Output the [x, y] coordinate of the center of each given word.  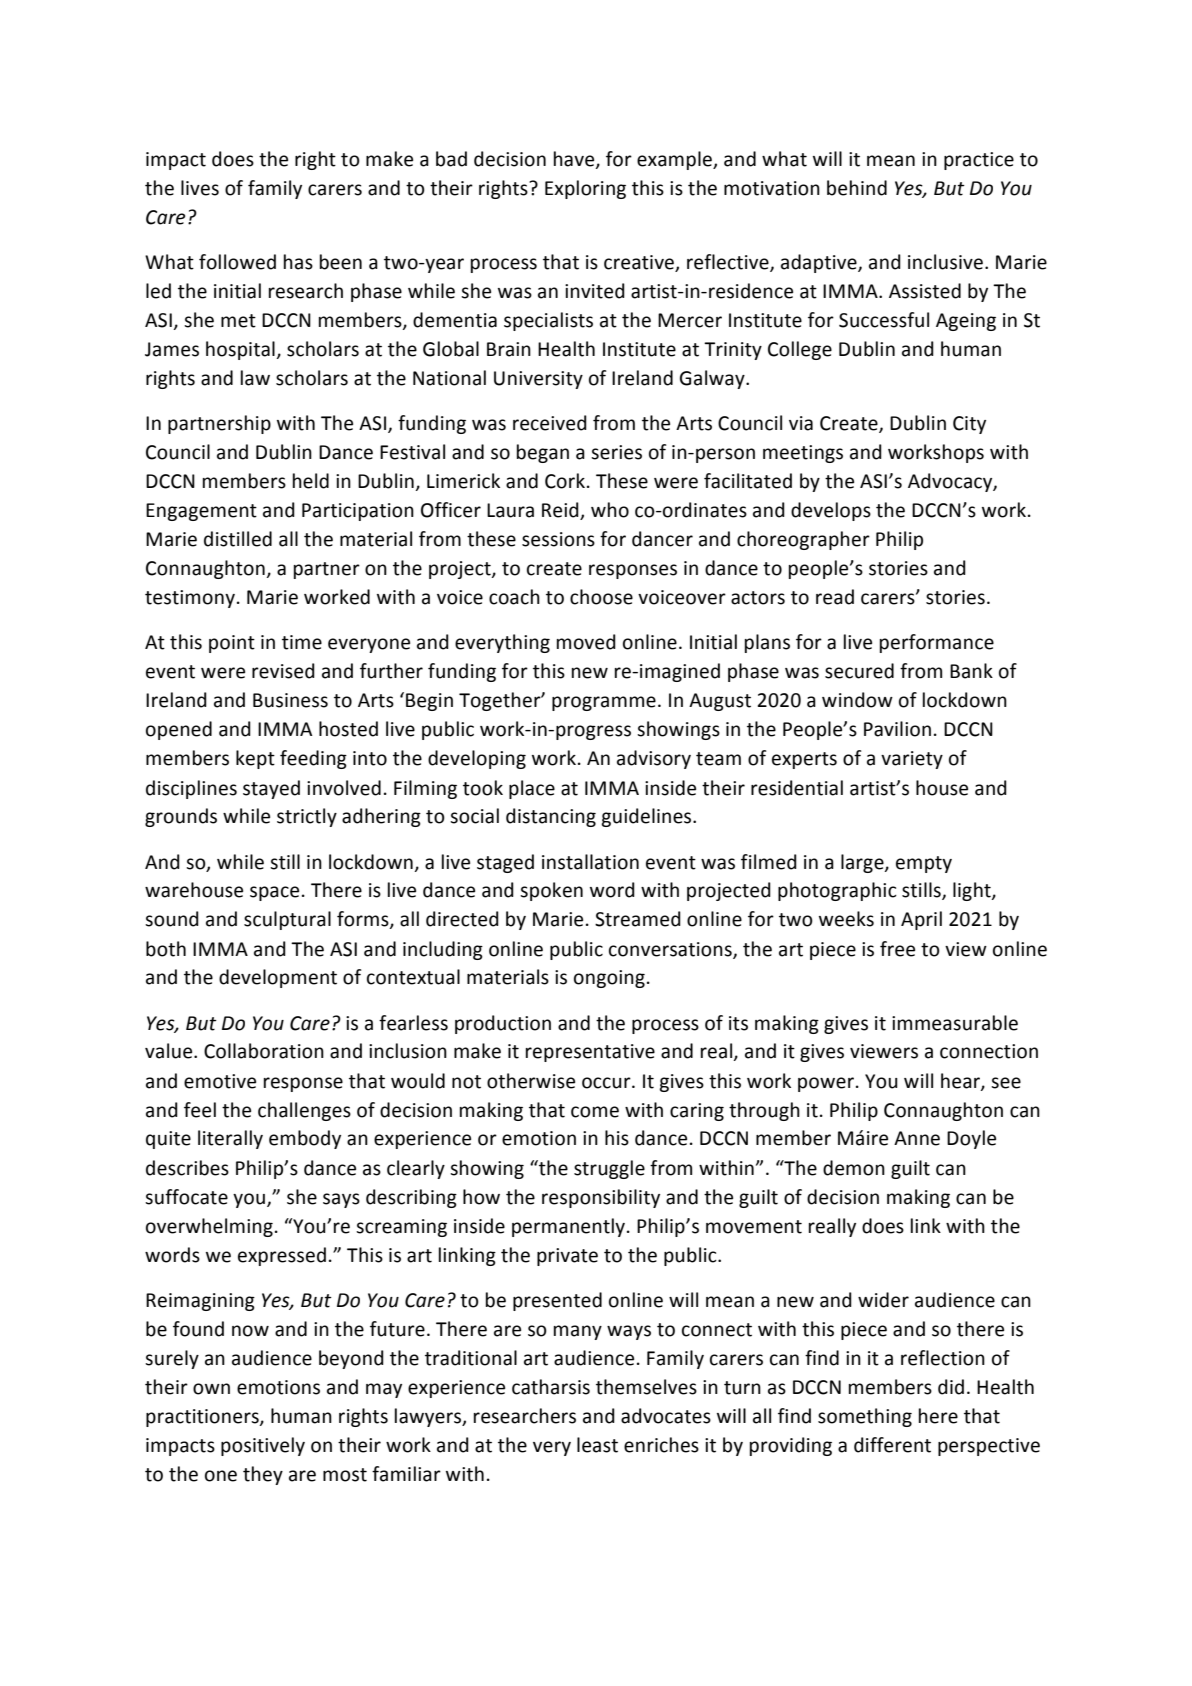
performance [937, 643]
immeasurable [955, 1023]
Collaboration [264, 1051]
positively [263, 1446]
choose [601, 597]
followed [237, 262]
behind [857, 188]
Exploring [585, 189]
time [302, 642]
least [597, 1445]
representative [590, 1053]
